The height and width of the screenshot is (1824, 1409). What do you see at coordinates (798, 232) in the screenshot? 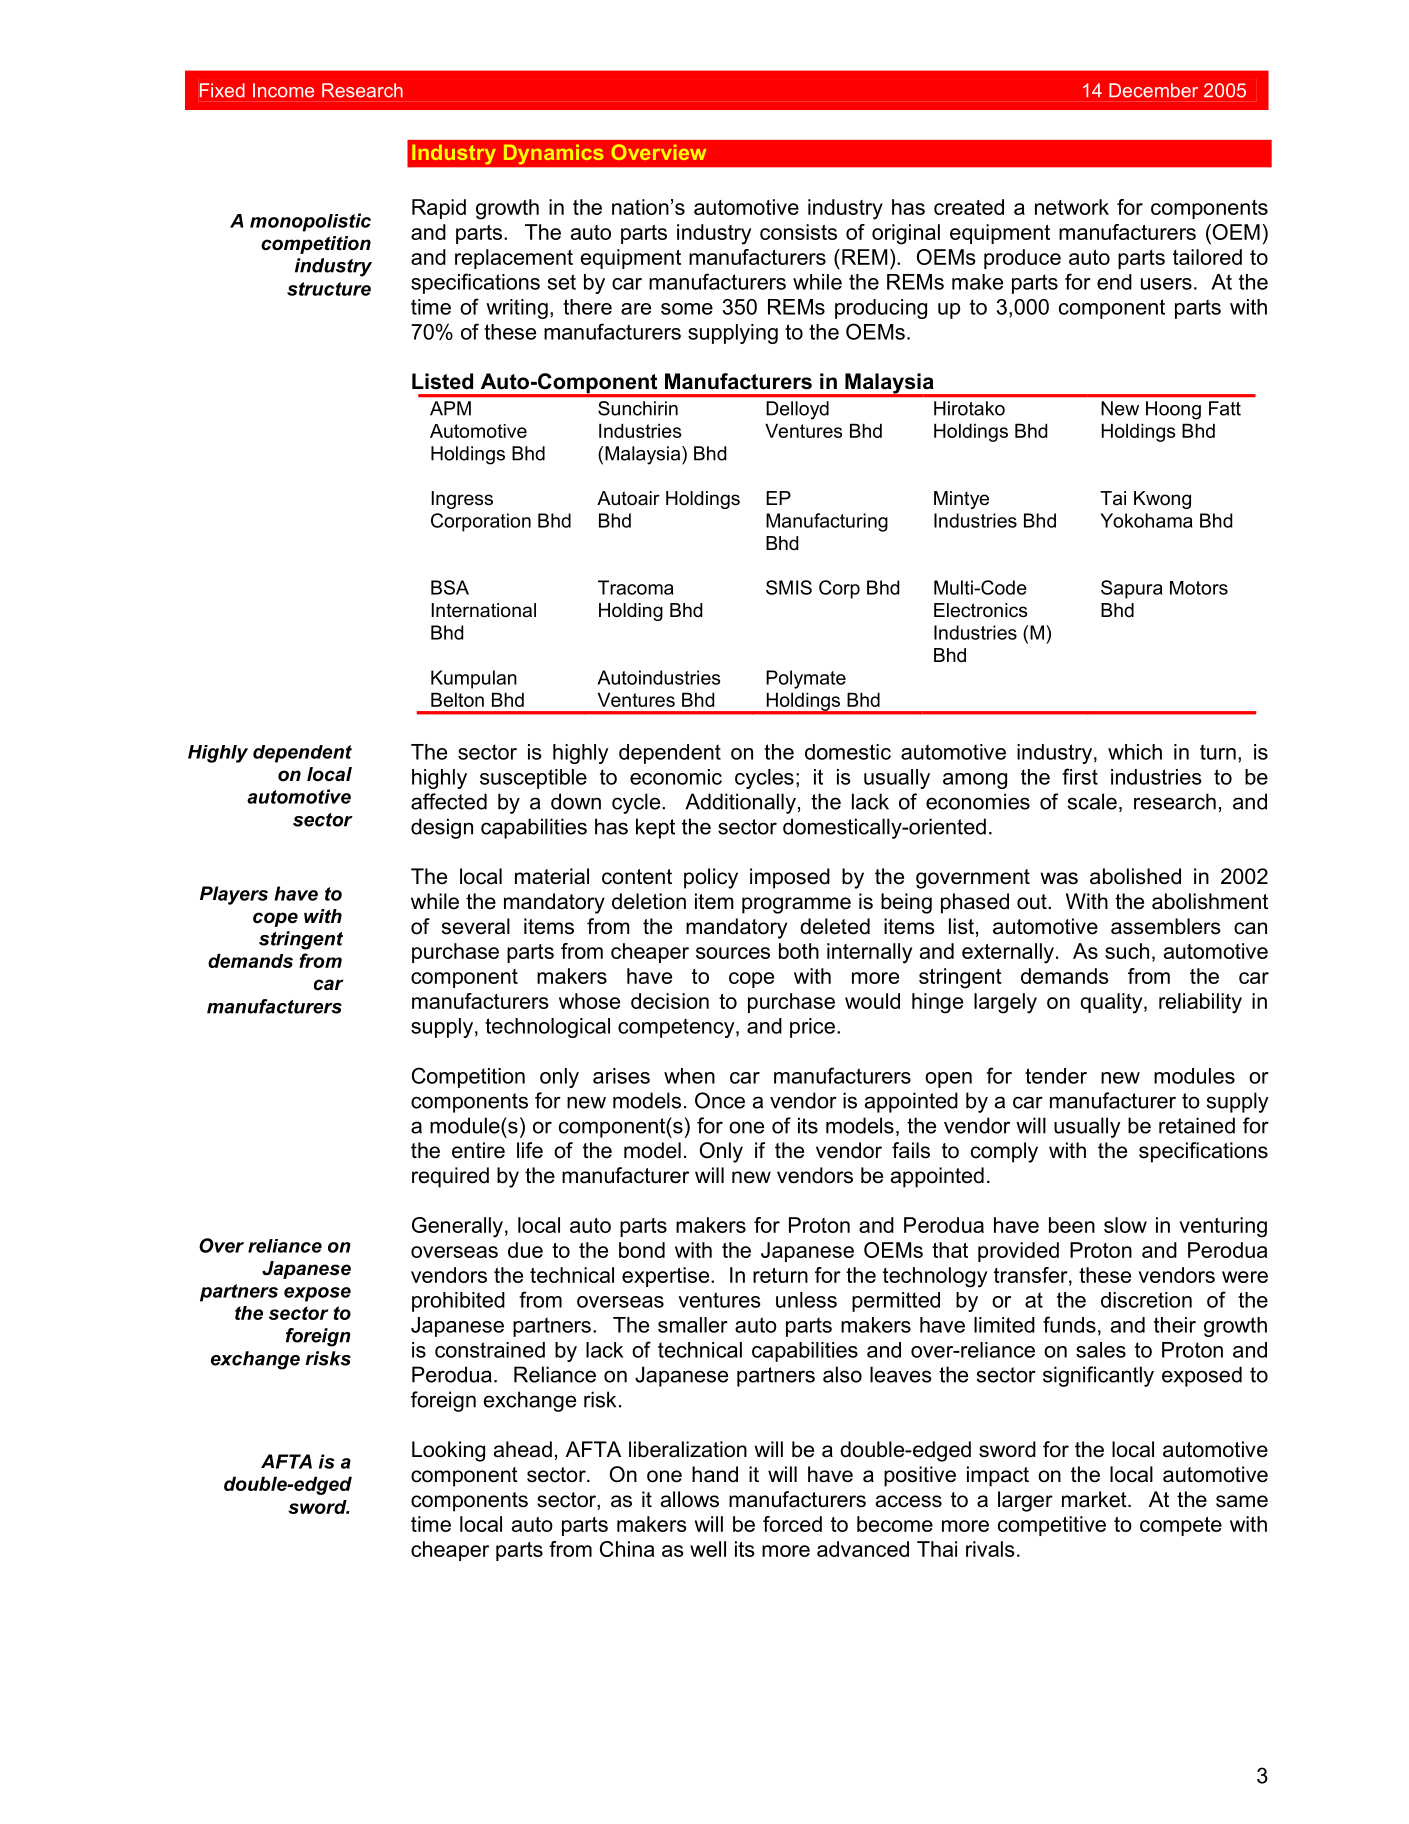
I see `consists` at bounding box center [798, 232].
